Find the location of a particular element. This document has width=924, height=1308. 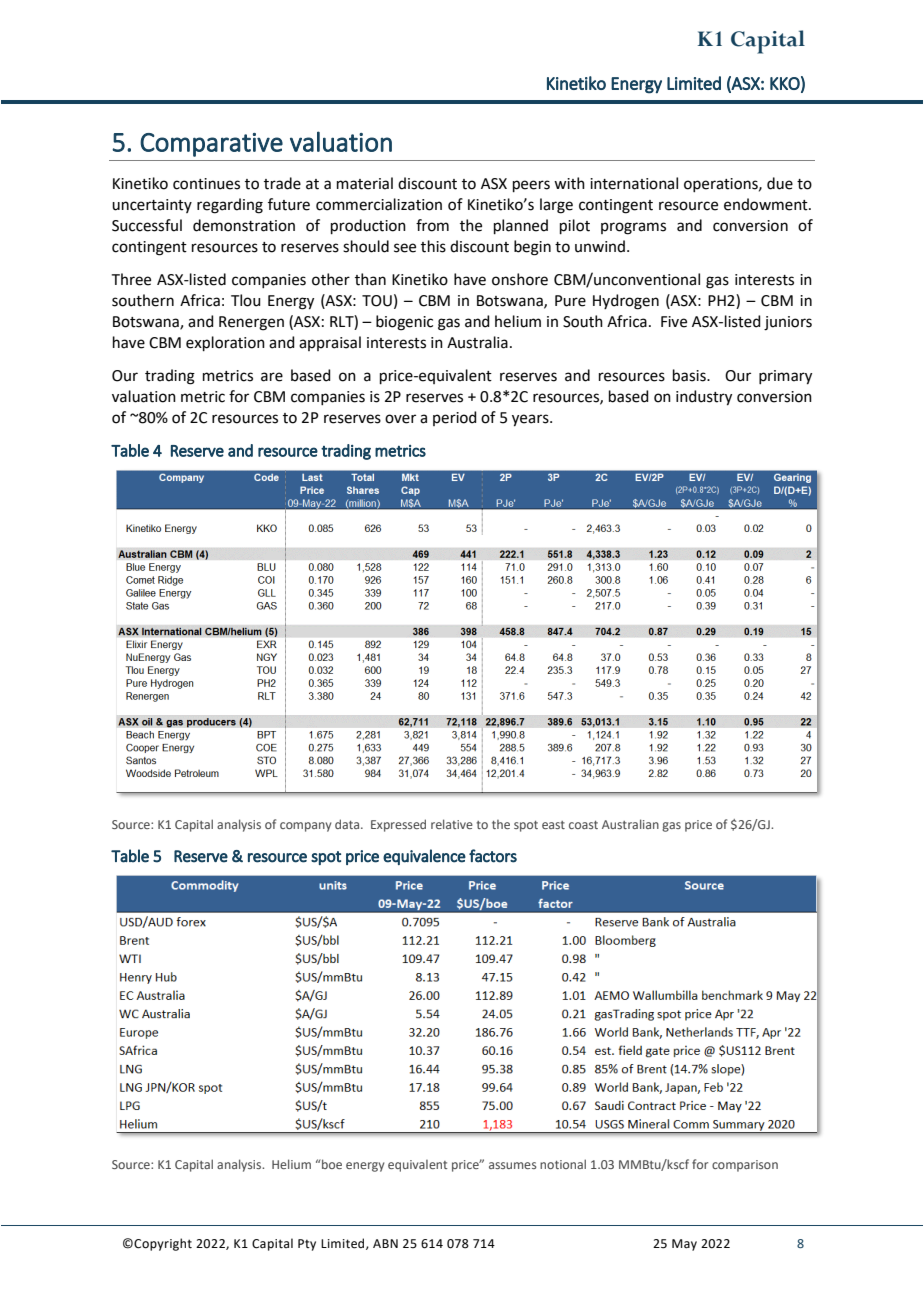

endowment is located at coordinates (767, 204).
